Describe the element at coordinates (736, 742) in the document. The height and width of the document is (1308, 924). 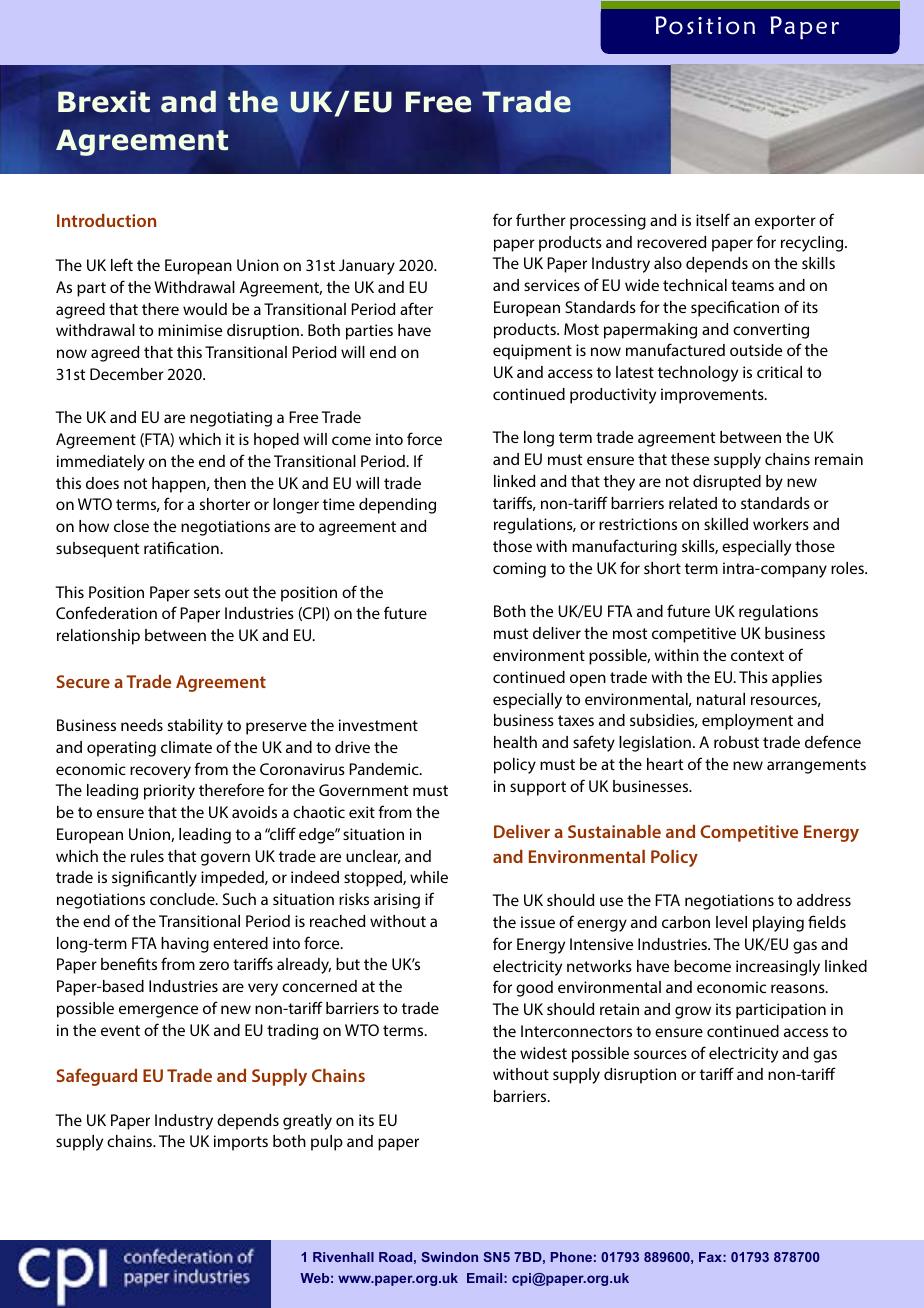
I see `robust` at that location.
